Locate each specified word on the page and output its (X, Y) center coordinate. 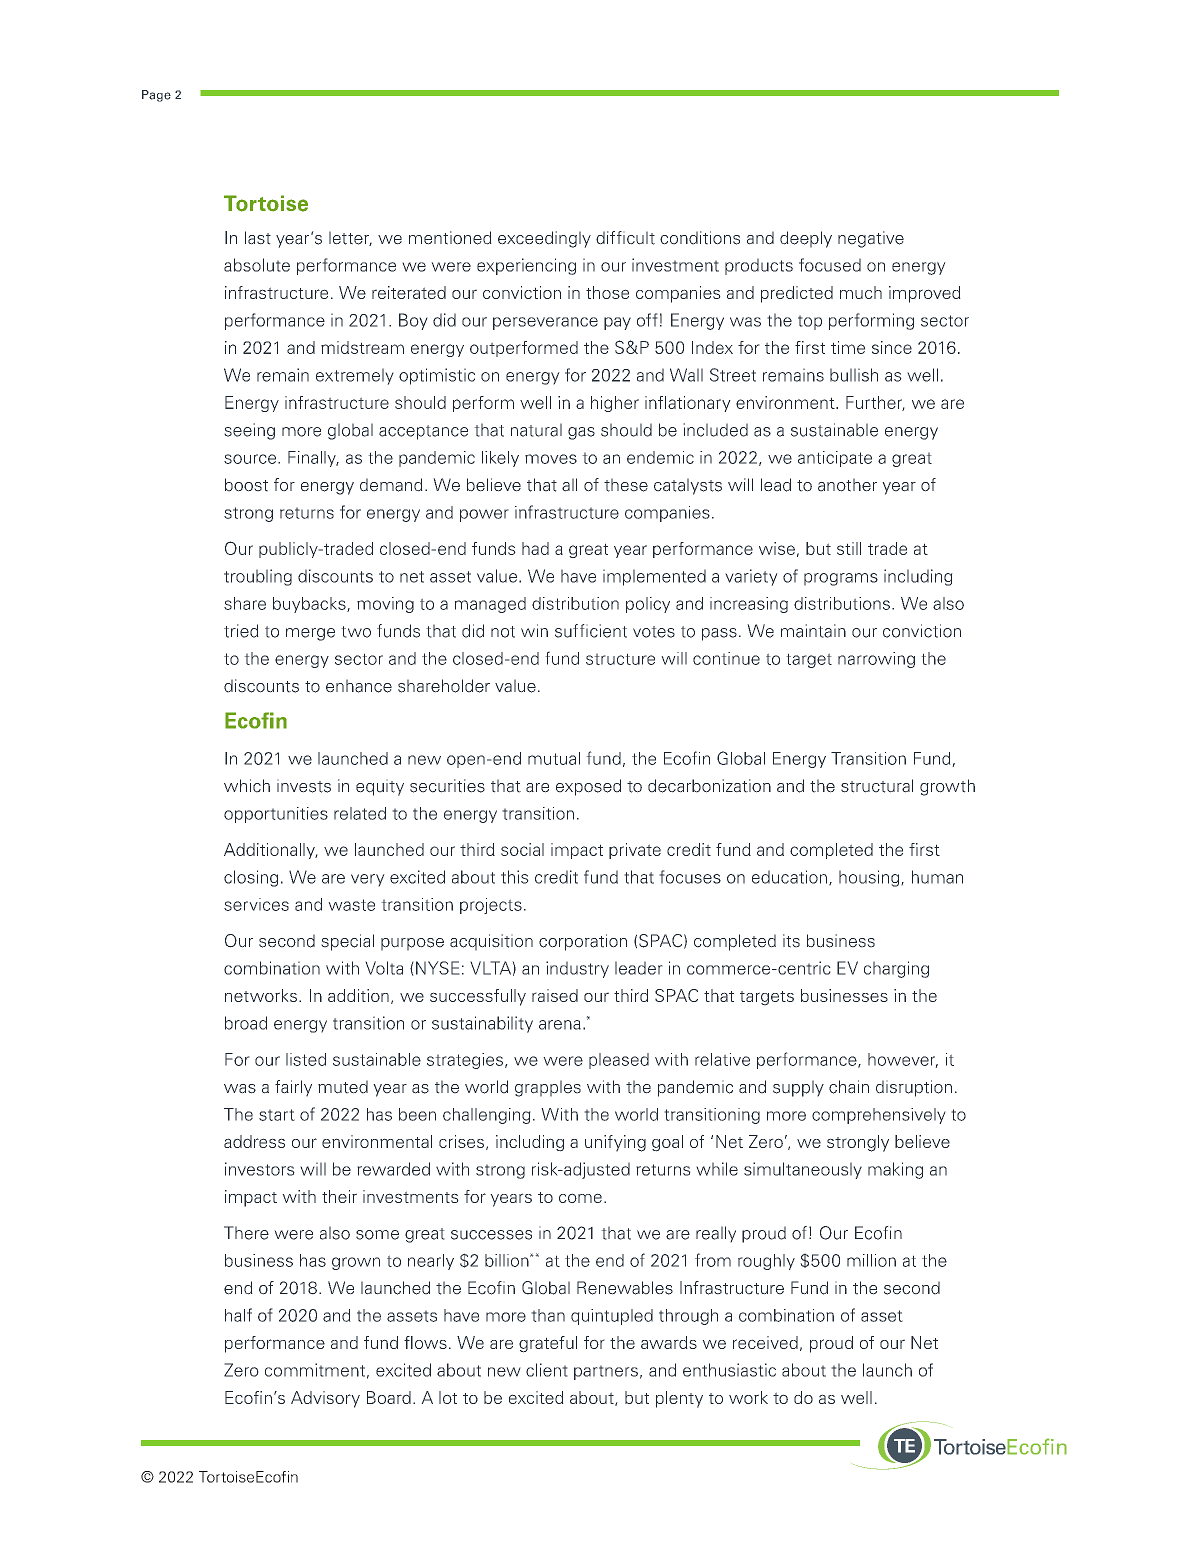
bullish (854, 375)
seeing (249, 431)
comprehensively (879, 1116)
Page (156, 96)
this (515, 877)
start (277, 1115)
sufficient (591, 631)
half (238, 1315)
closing (251, 878)
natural (536, 430)
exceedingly (544, 239)
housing (870, 878)
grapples (548, 1088)
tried (241, 631)
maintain (813, 631)
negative (871, 239)
